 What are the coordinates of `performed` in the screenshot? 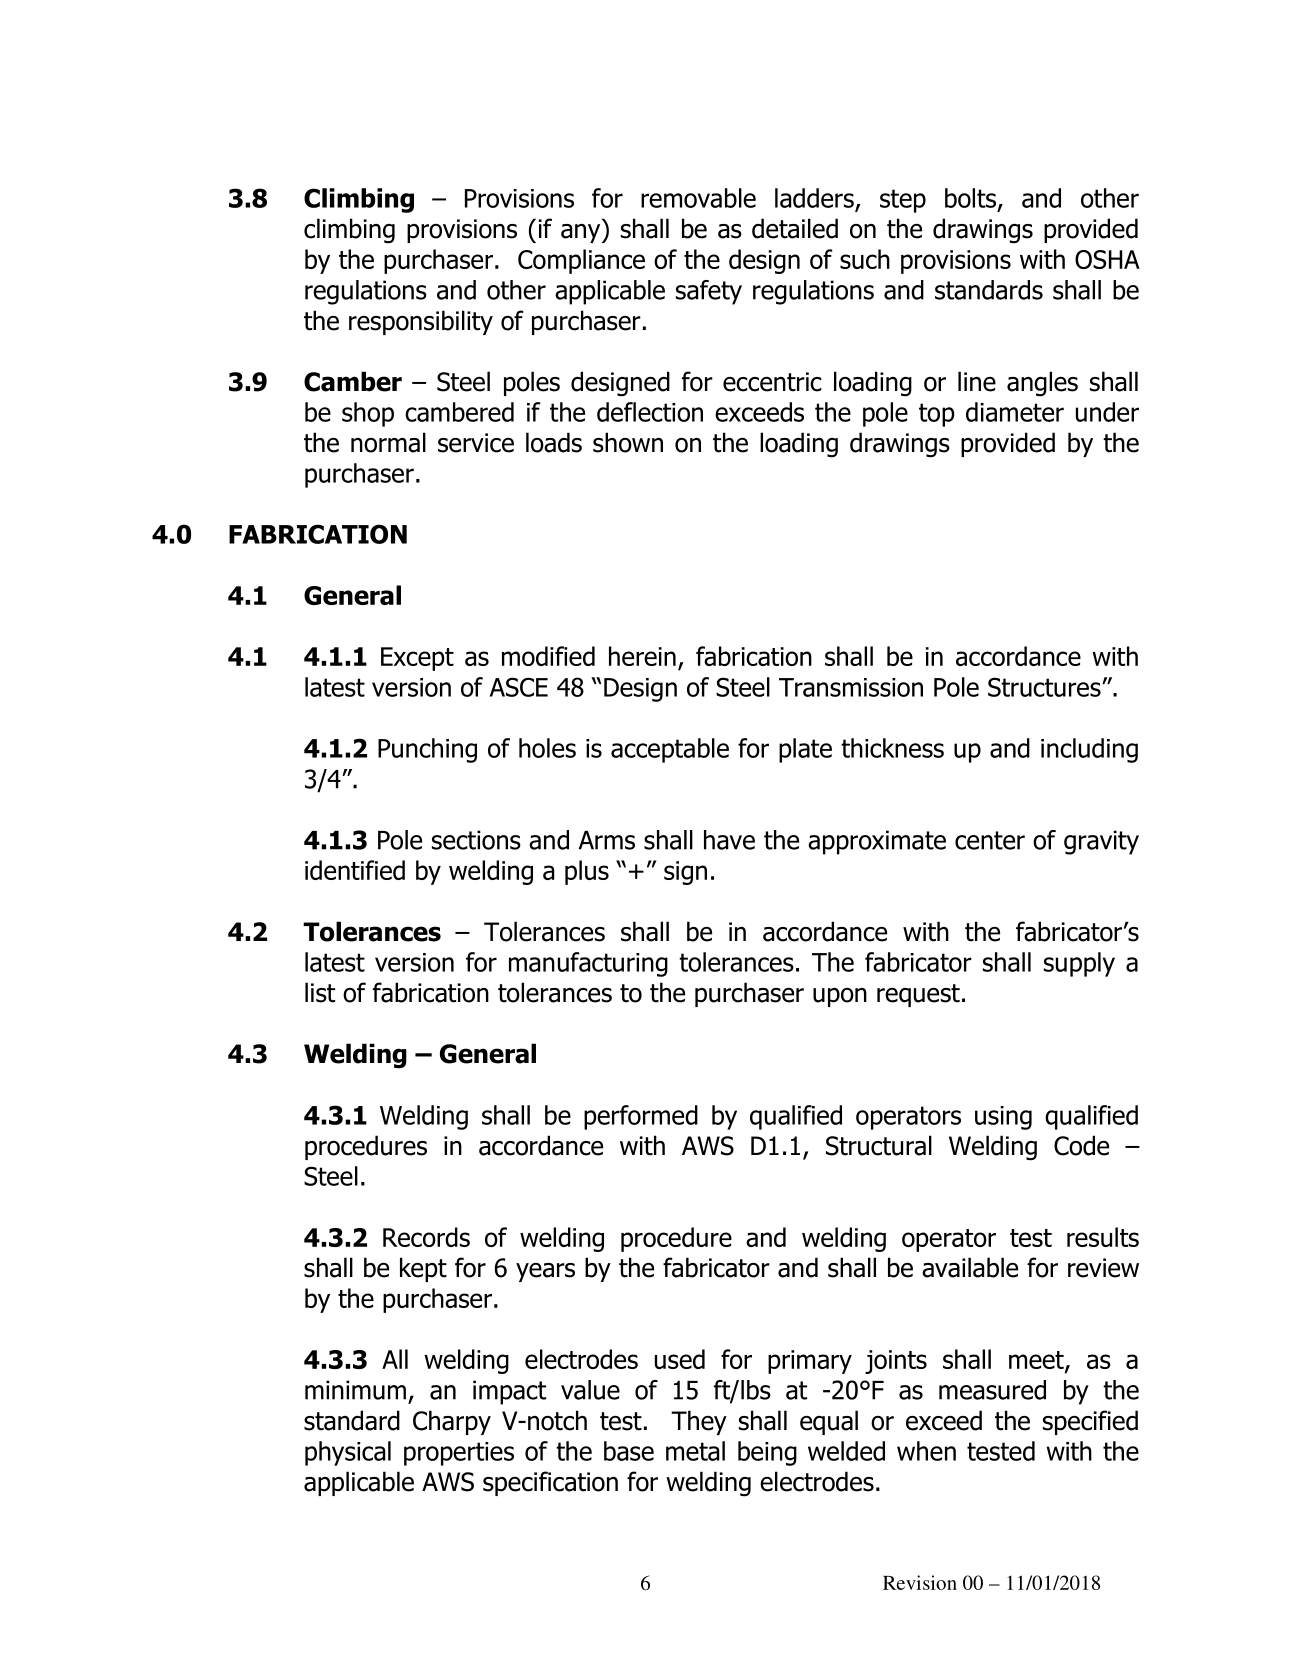 It's located at (641, 1117).
